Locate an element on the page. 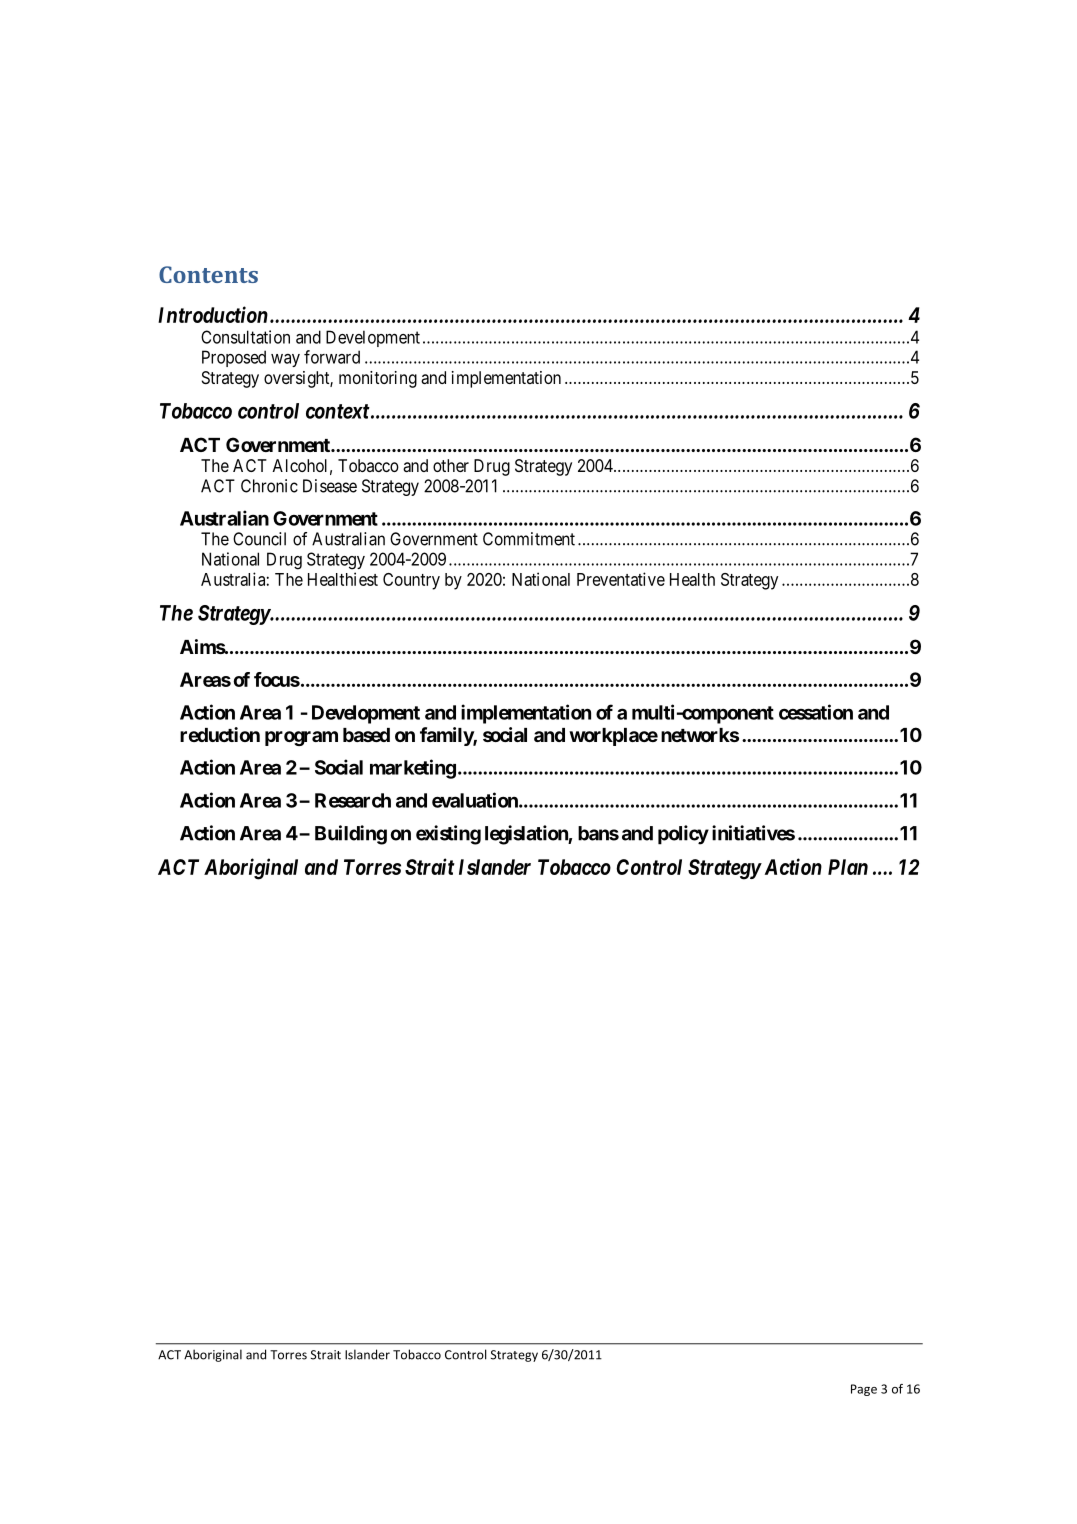 The image size is (1077, 1524). policy is located at coordinates (683, 835).
